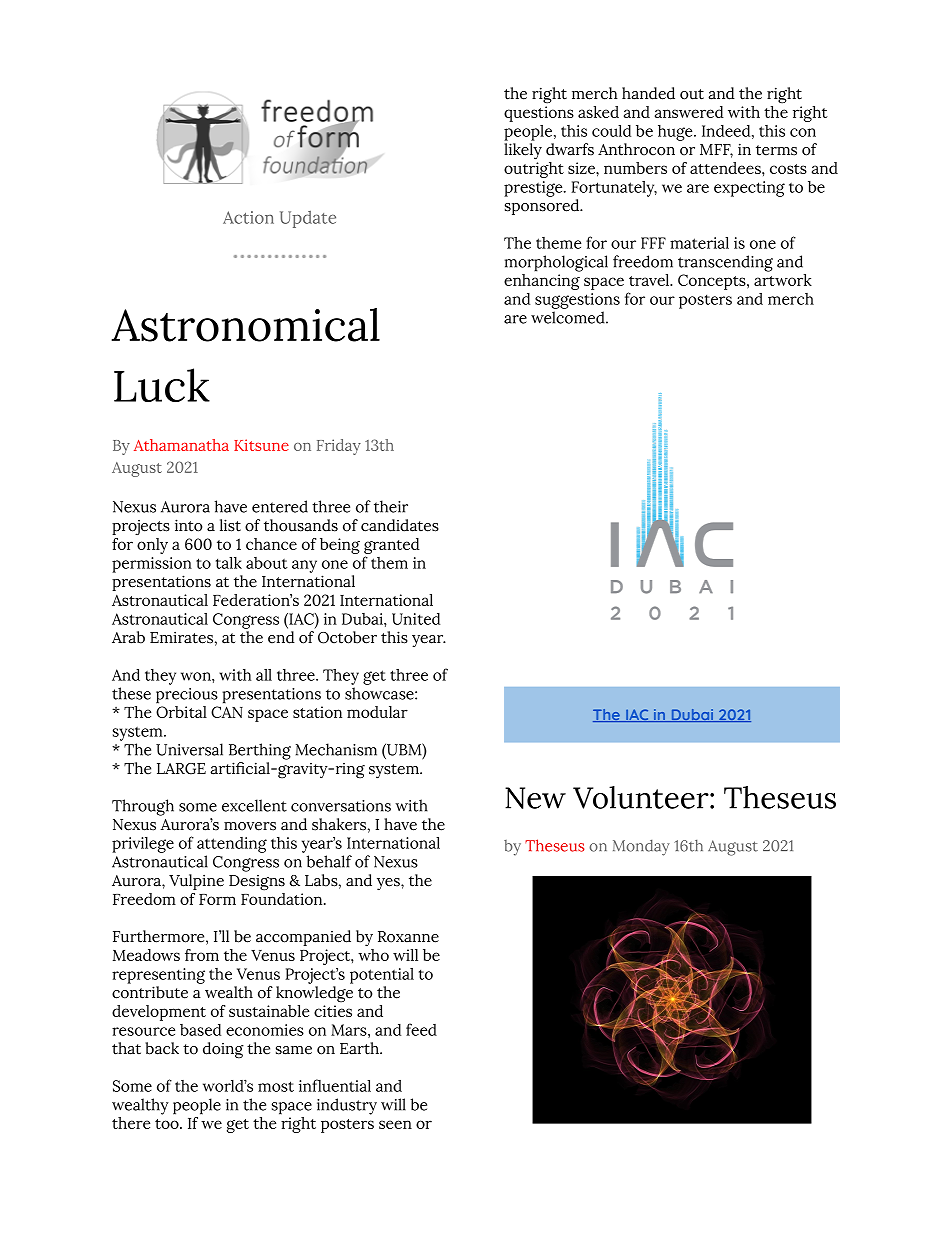 The image size is (952, 1233). Describe the element at coordinates (642, 797) in the screenshot. I see `Volunteer` at that location.
